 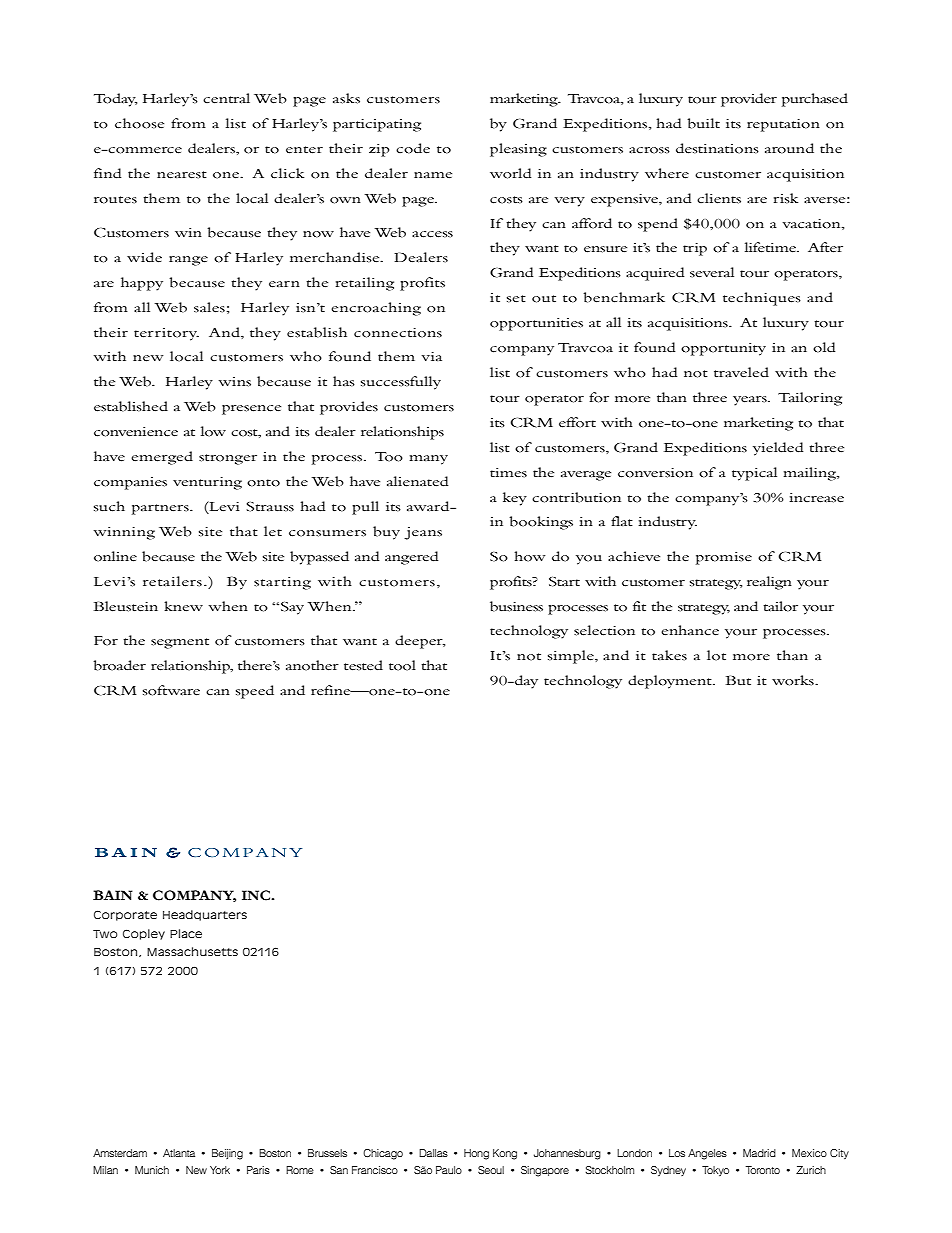 What do you see at coordinates (432, 356) in the screenshot?
I see `via` at bounding box center [432, 356].
